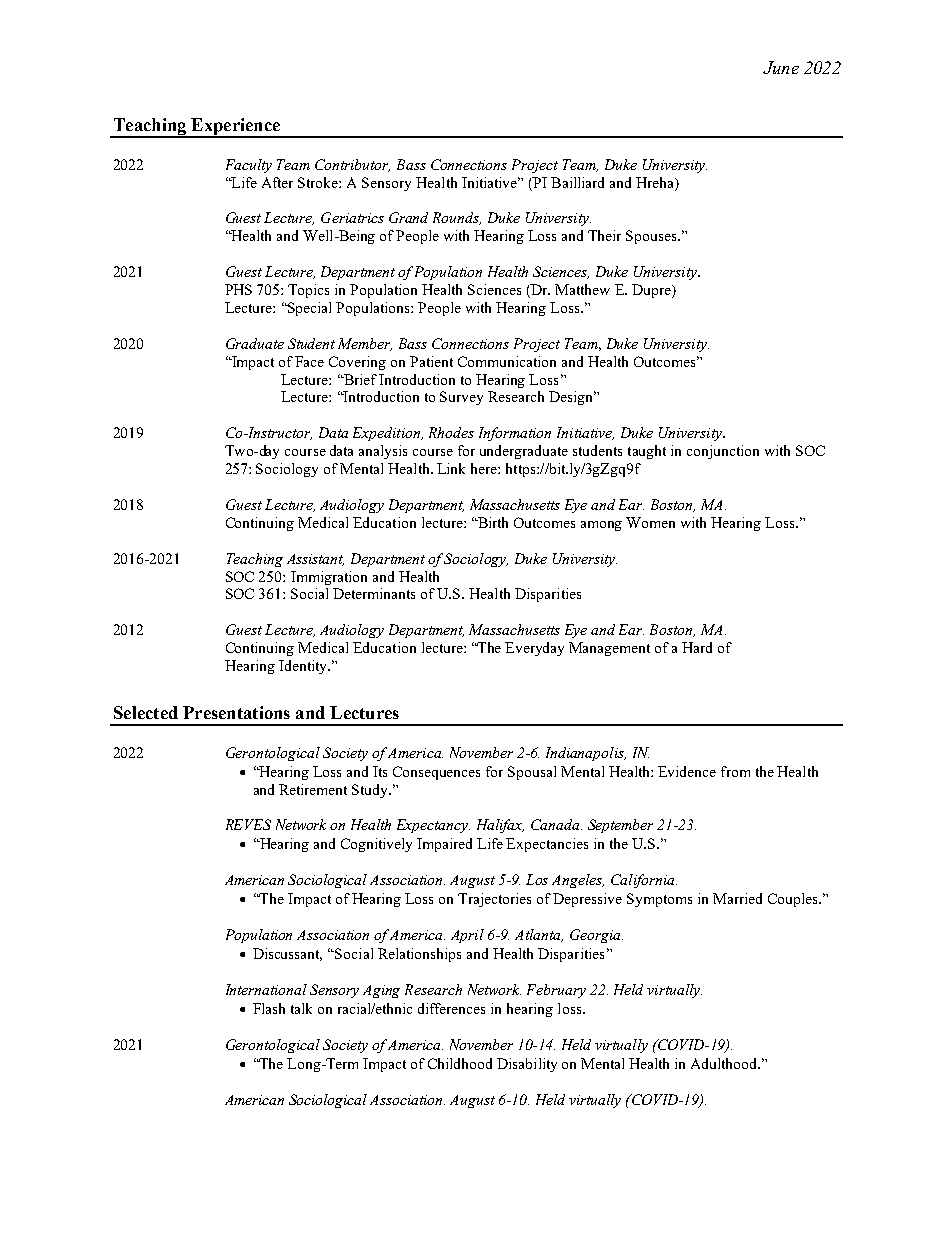 The height and width of the page is (1233, 952). What do you see at coordinates (352, 165) in the page?
I see `Contributor` at bounding box center [352, 165].
